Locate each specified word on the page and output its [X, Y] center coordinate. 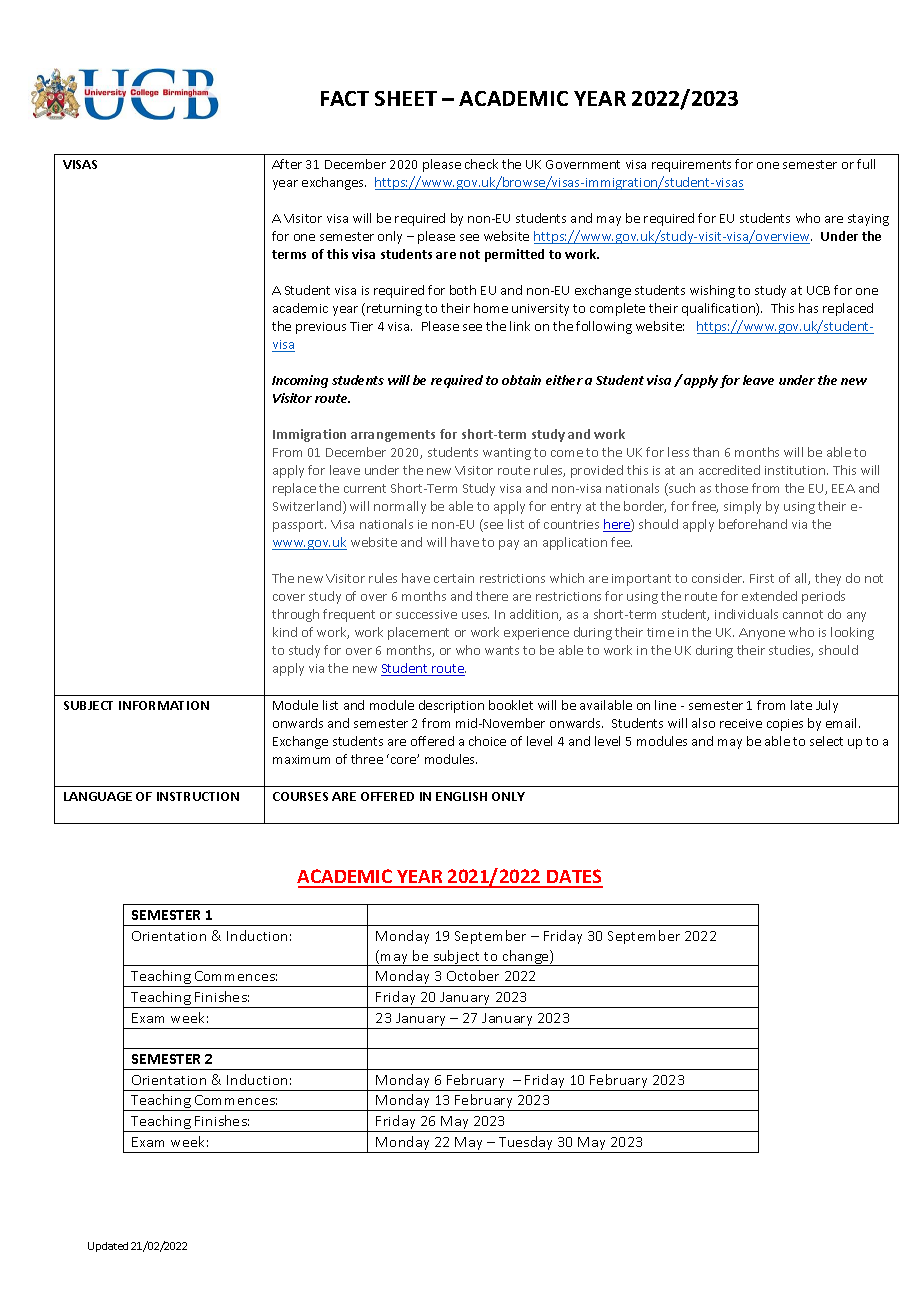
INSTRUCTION [198, 796]
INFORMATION [164, 705]
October [473, 975]
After [287, 164]
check [481, 164]
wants [502, 650]
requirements [691, 166]
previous [321, 328]
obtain [521, 380]
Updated [108, 1247]
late [801, 705]
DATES [574, 878]
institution [795, 470]
